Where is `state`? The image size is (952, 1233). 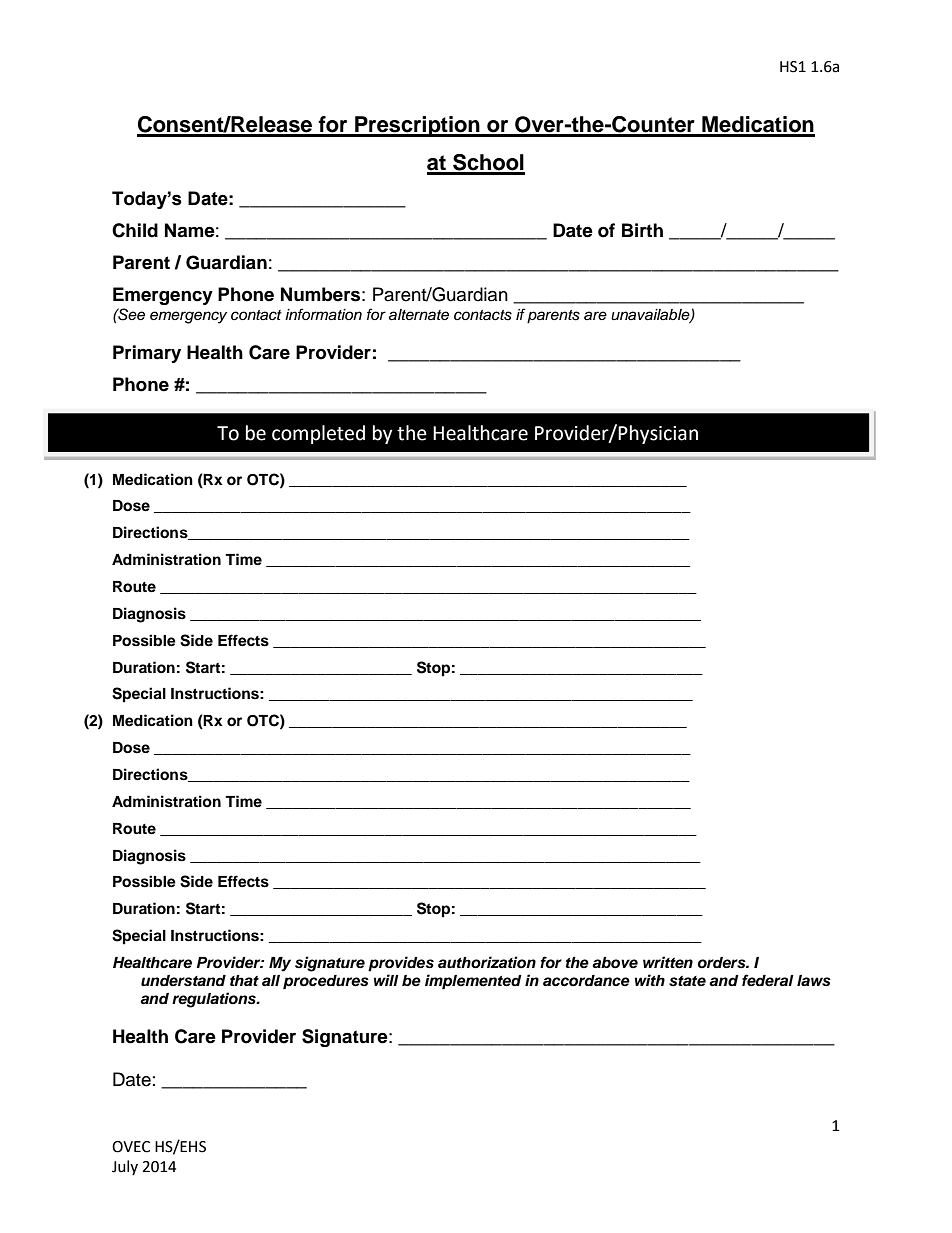 state is located at coordinates (687, 981).
